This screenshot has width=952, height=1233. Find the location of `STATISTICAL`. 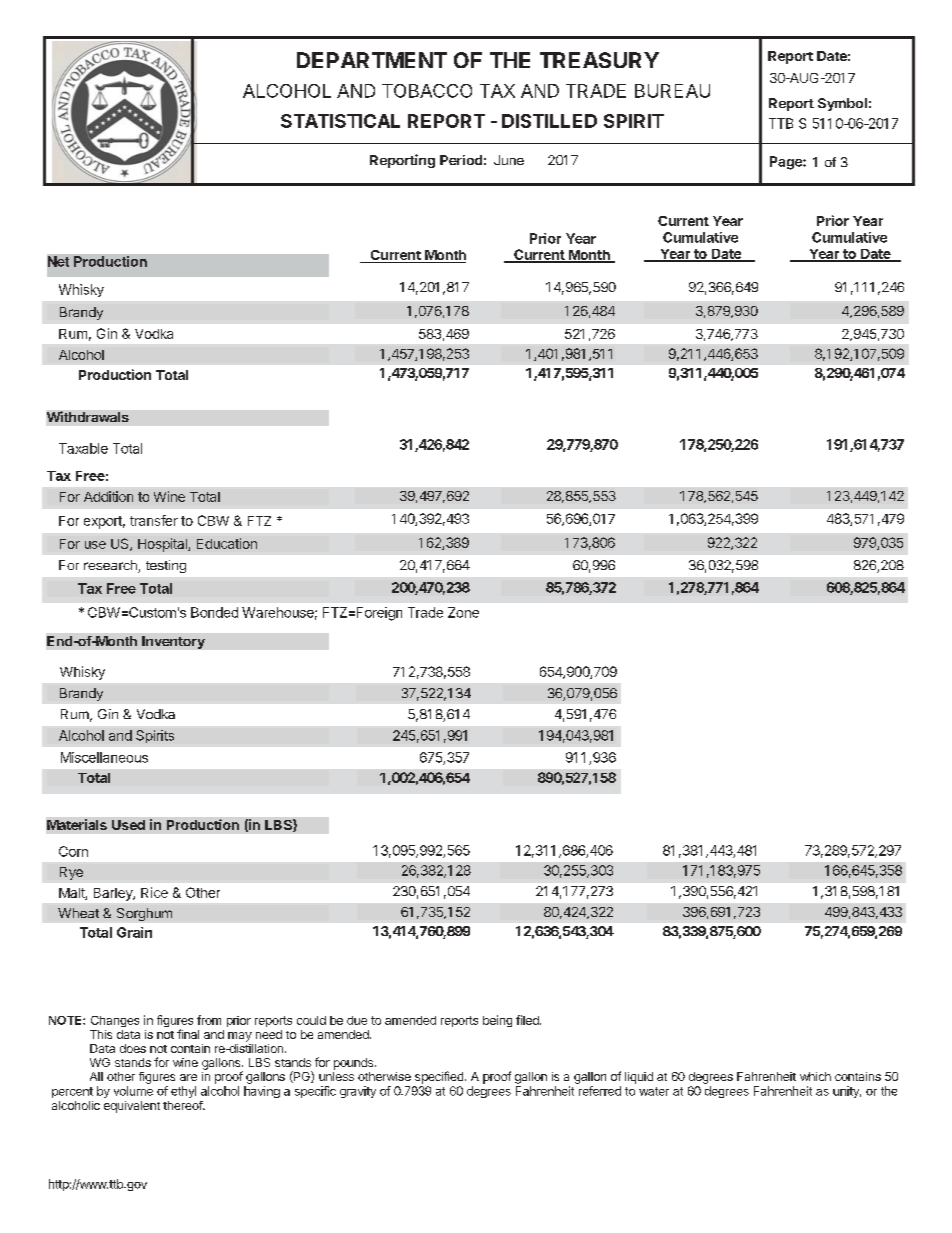

STATISTICAL is located at coordinates (340, 121).
